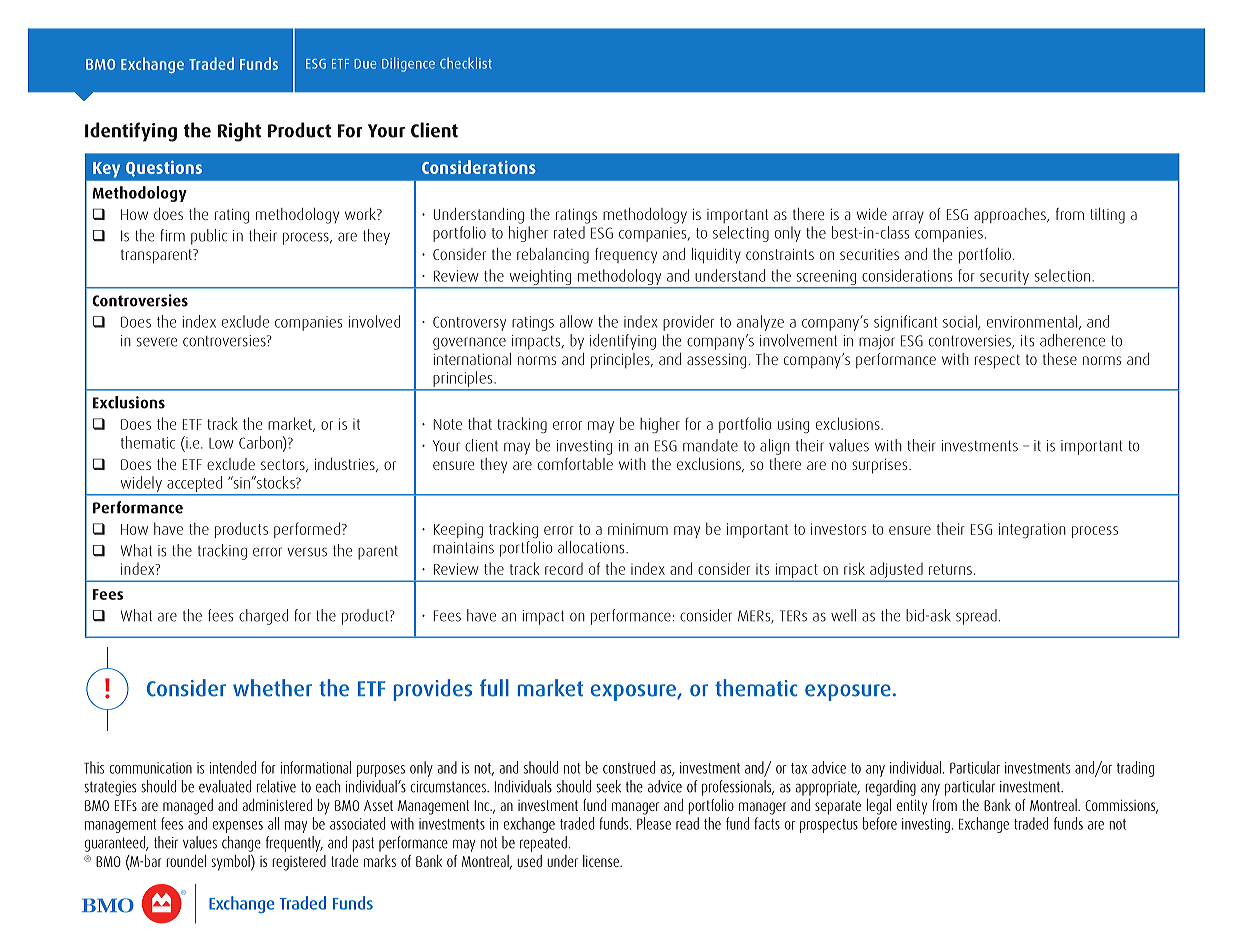  Describe the element at coordinates (654, 823) in the document. I see `Please` at that location.
